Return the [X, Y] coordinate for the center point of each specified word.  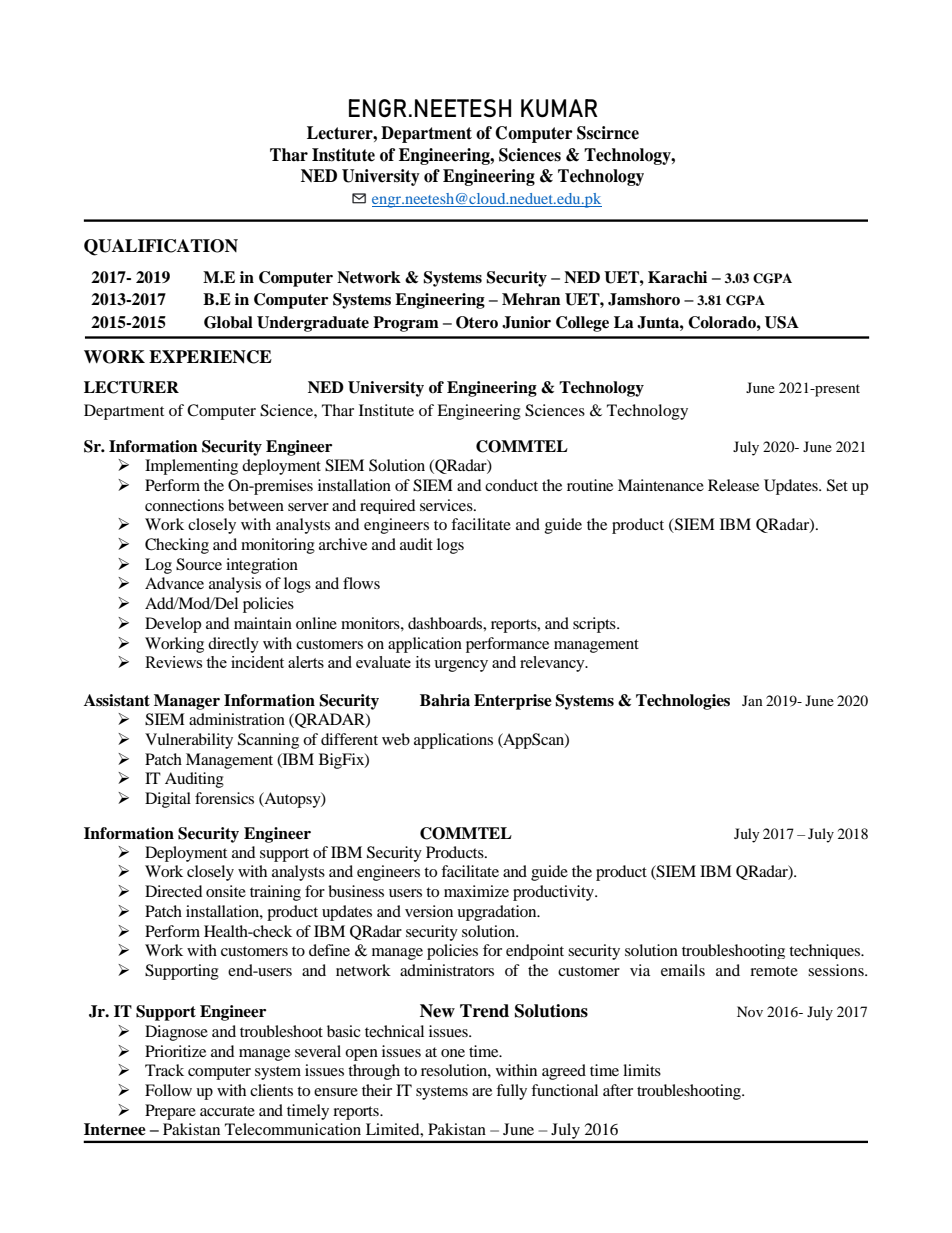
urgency [461, 666]
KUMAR [559, 108]
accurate [227, 1111]
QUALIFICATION [161, 247]
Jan [752, 700]
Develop [173, 625]
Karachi [677, 277]
